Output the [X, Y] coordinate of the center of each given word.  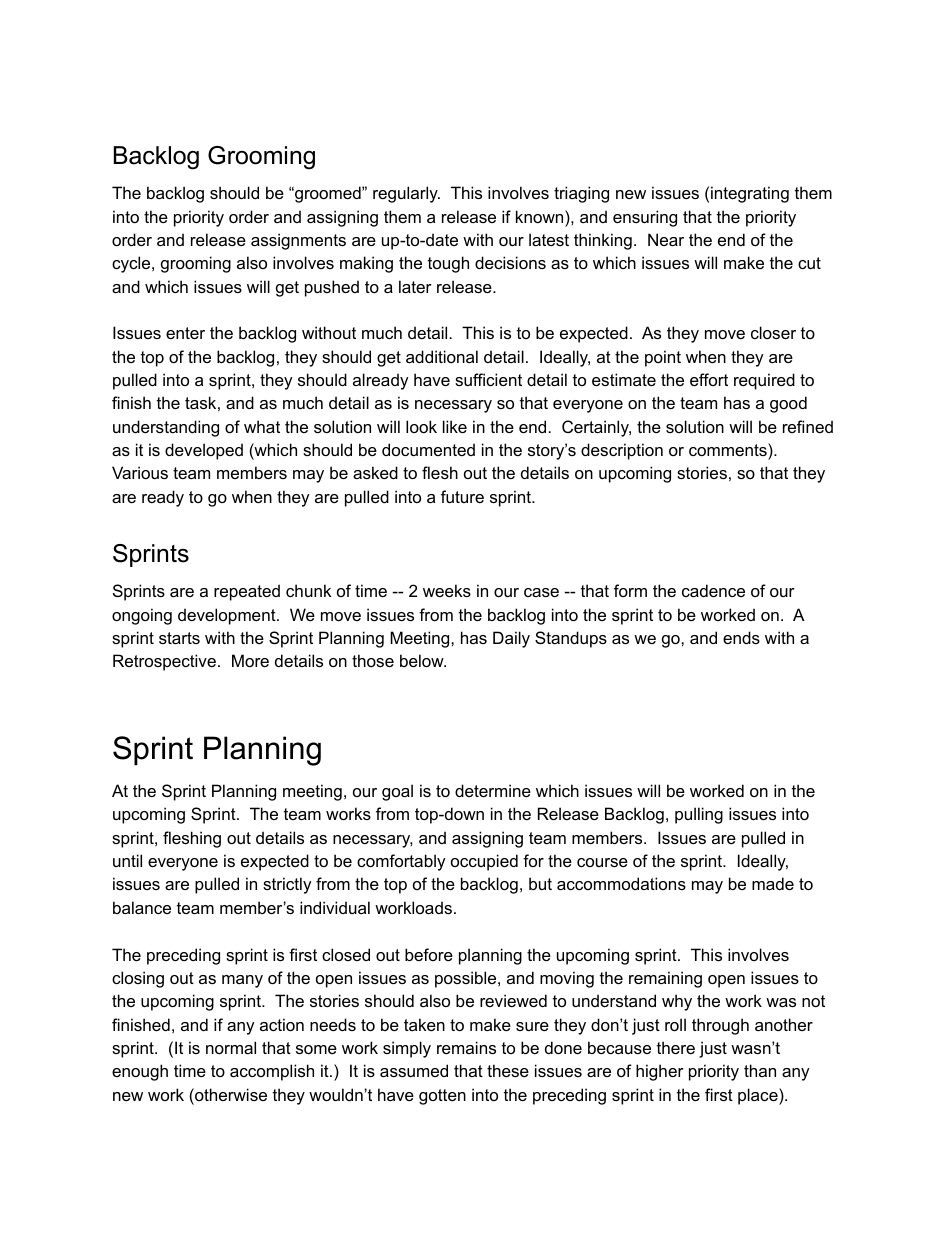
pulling [699, 815]
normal [231, 1047]
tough [448, 264]
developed [204, 451]
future [462, 496]
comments [729, 449]
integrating [750, 194]
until [127, 860]
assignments [298, 241]
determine [493, 790]
